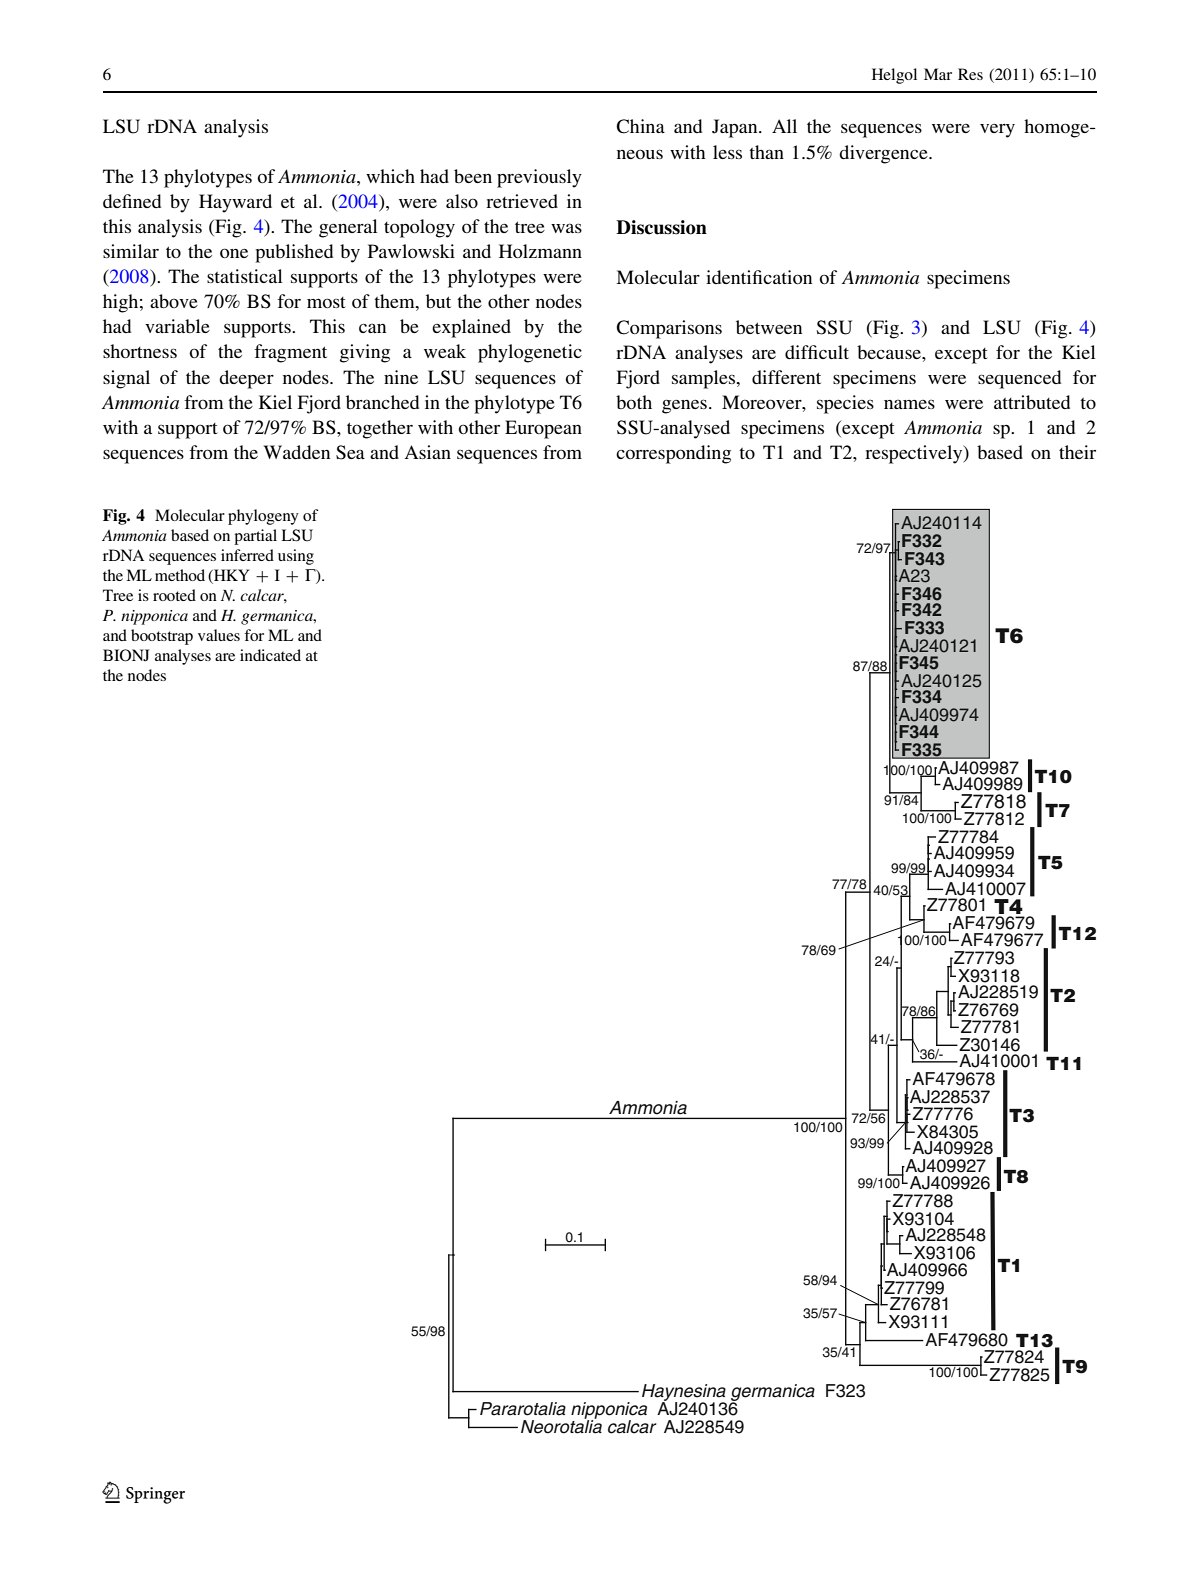 The height and width of the image is (1592, 1199). What do you see at coordinates (669, 329) in the image?
I see `Comparisons` at bounding box center [669, 329].
